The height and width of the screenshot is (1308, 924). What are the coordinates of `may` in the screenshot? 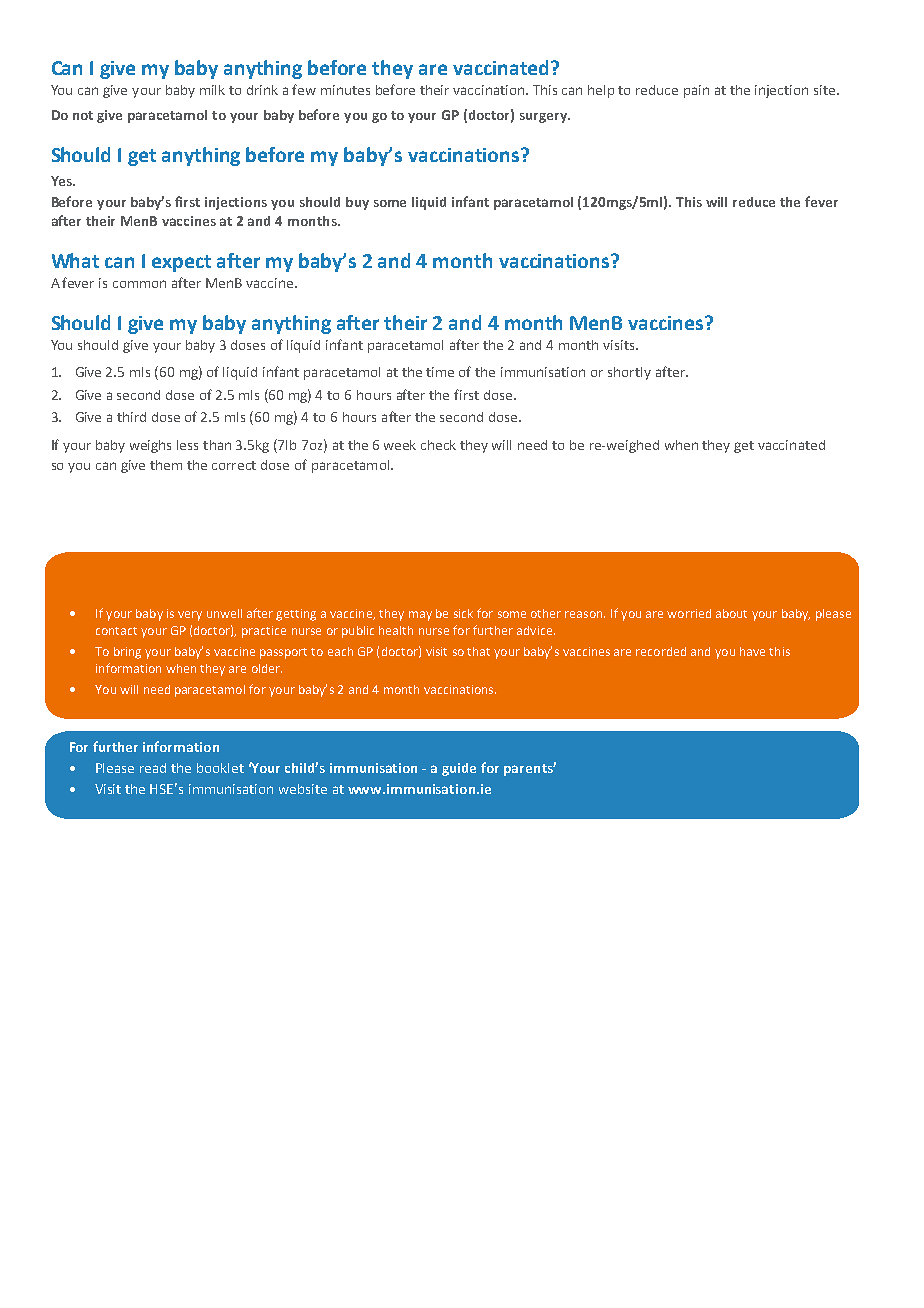 It's located at (420, 616).
